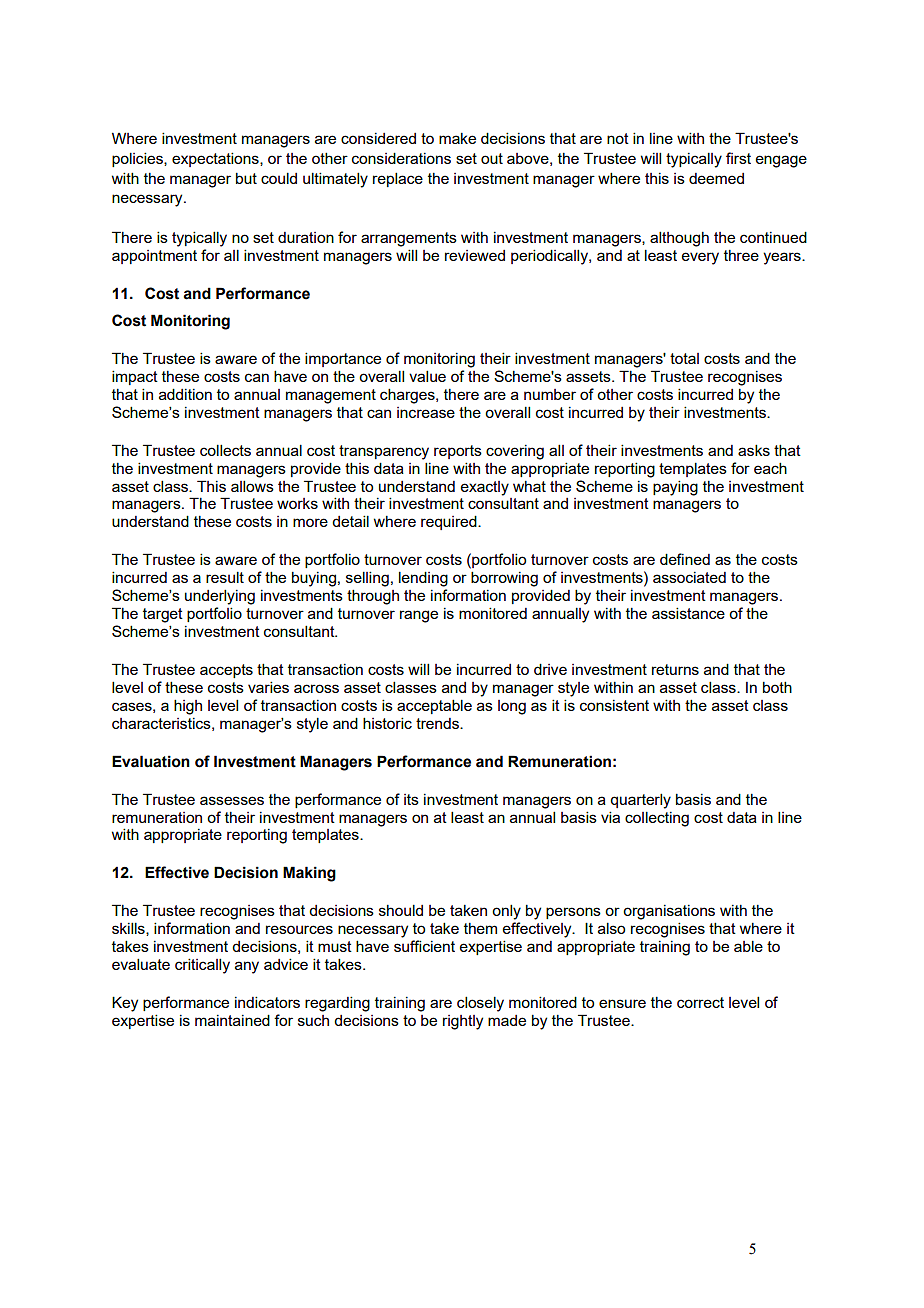  Describe the element at coordinates (225, 577) in the image. I see `result` at that location.
